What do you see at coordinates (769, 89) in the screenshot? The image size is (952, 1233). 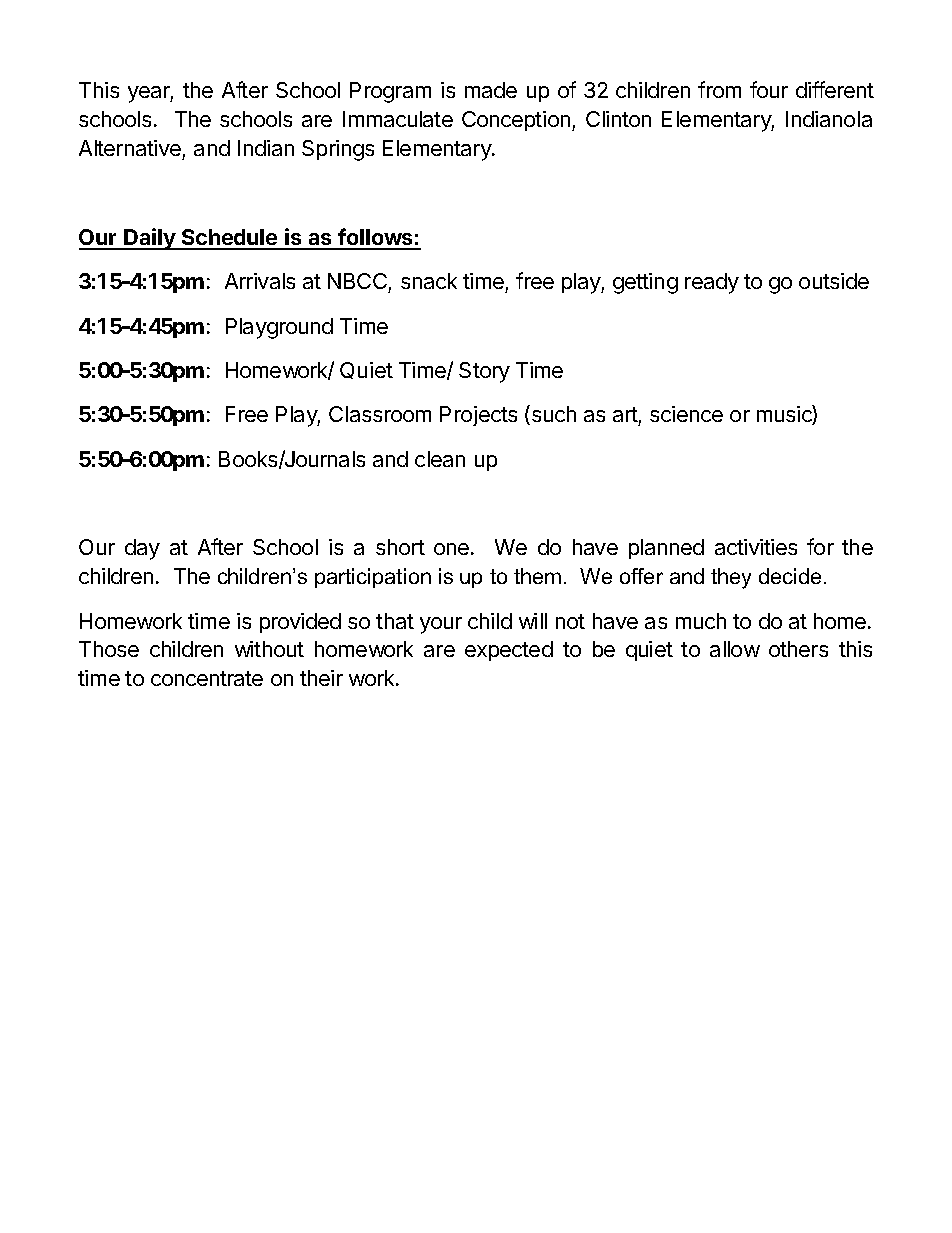 I see `four` at bounding box center [769, 89].
